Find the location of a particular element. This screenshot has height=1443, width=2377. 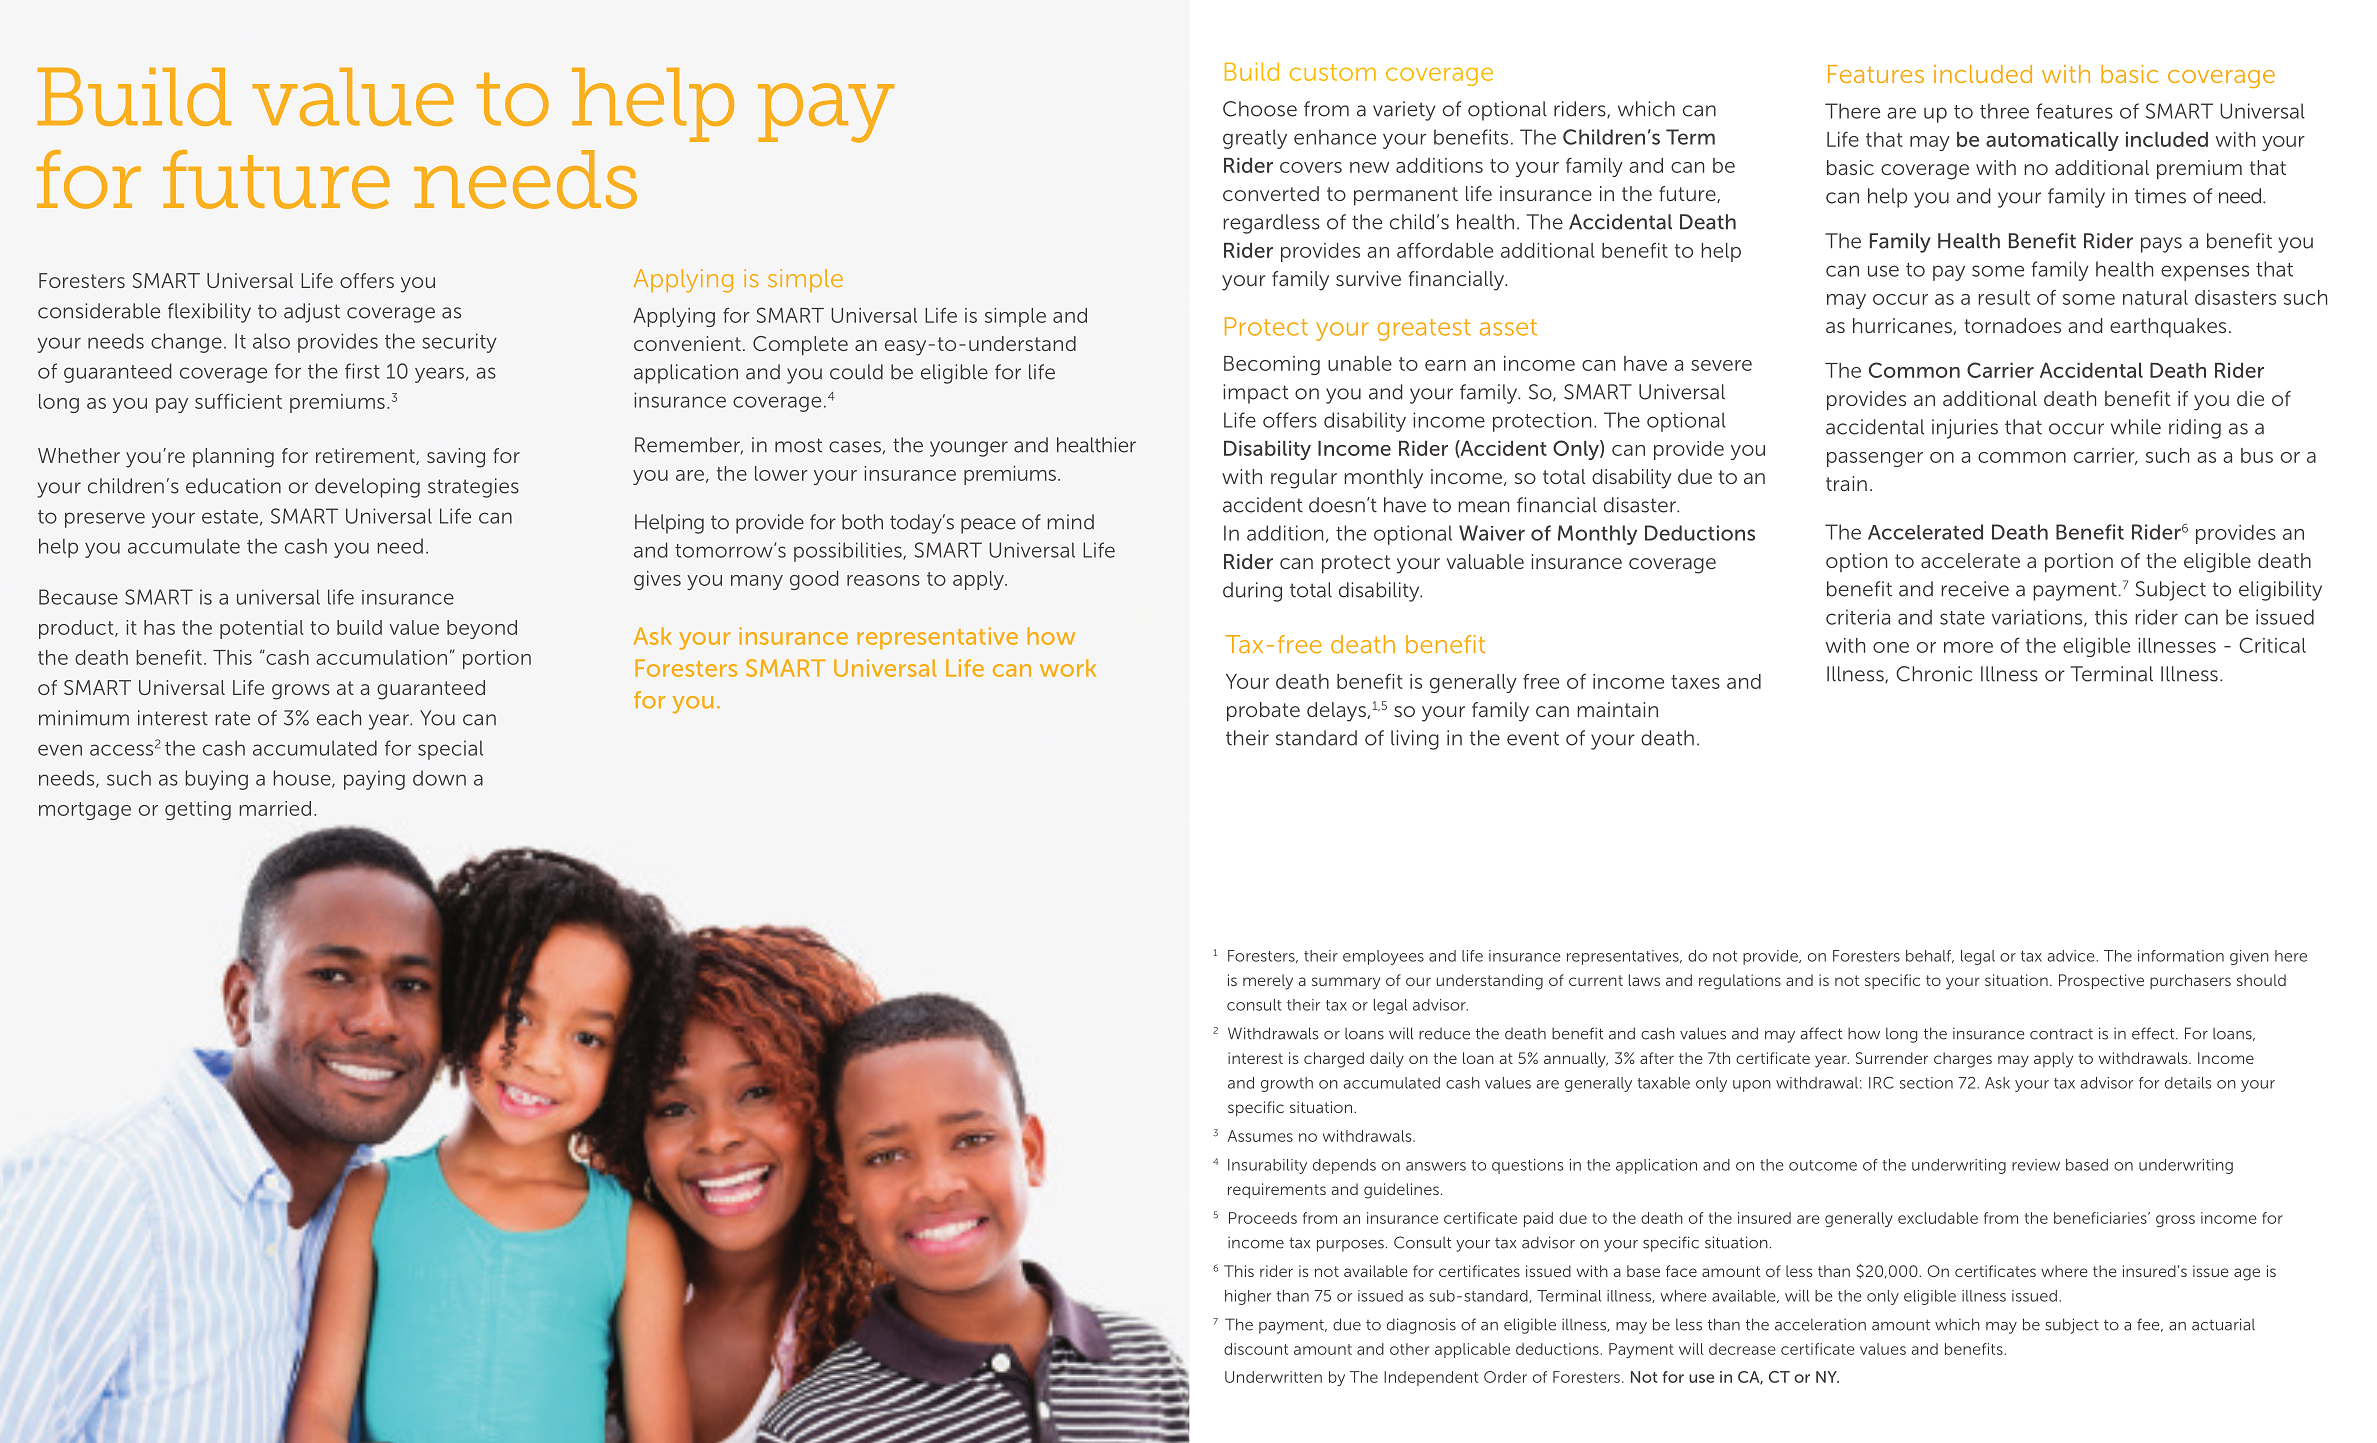

employees is located at coordinates (1383, 957).
